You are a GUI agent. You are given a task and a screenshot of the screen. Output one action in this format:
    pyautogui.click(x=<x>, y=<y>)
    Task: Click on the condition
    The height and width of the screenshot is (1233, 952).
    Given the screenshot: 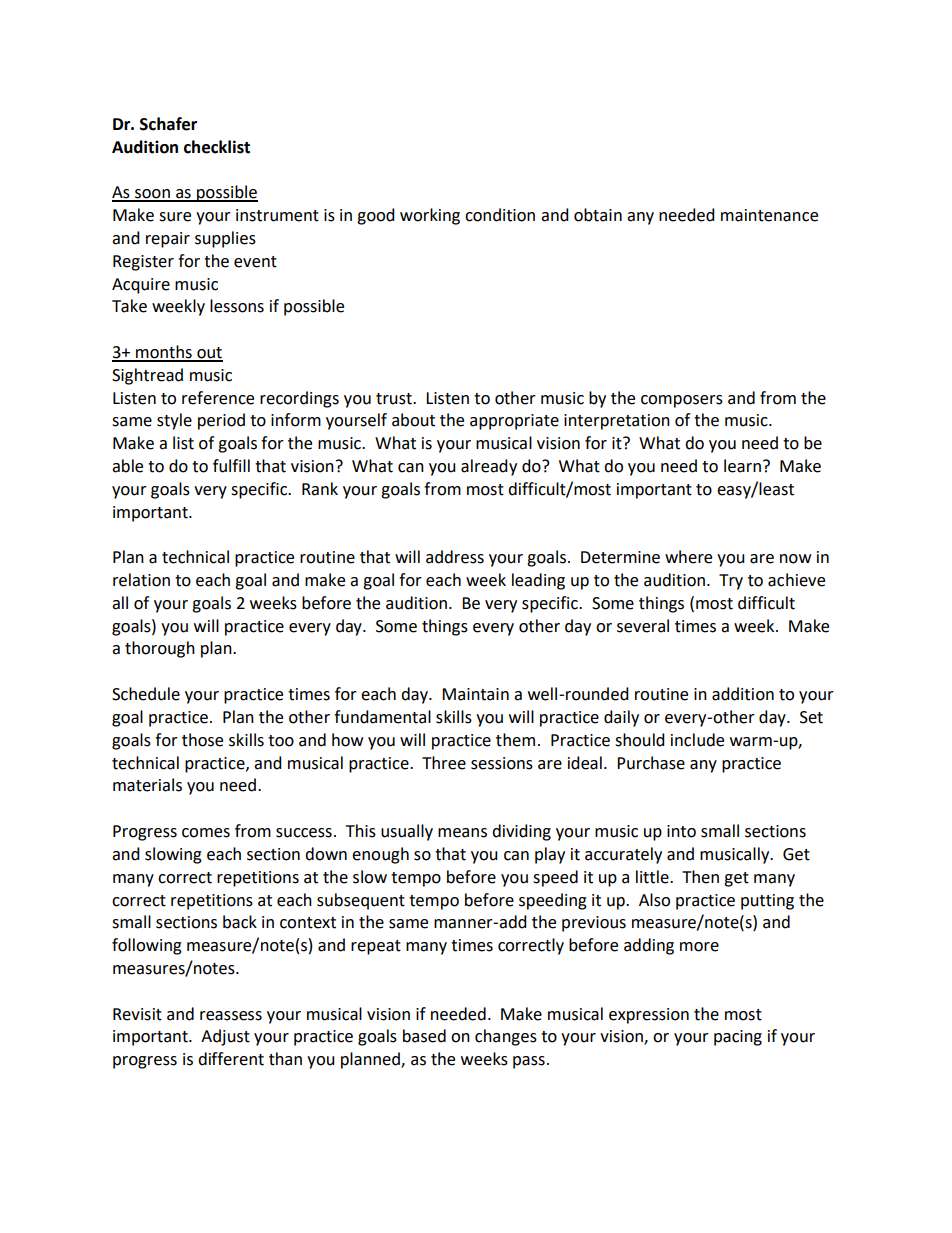 What is the action you would take?
    pyautogui.click(x=500, y=215)
